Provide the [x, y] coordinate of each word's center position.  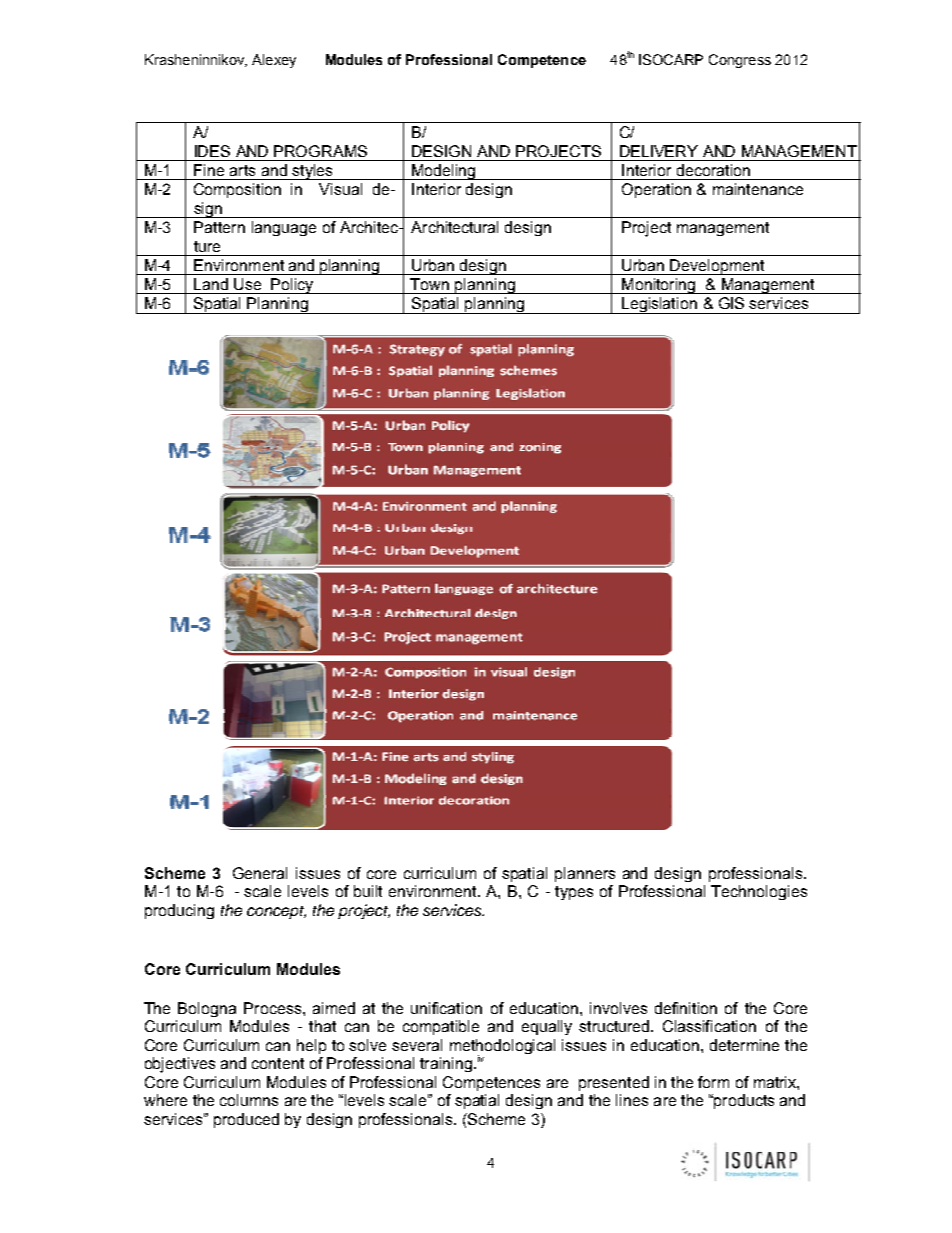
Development [717, 267]
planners [585, 874]
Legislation [660, 305]
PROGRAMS [320, 151]
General [260, 873]
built [368, 891]
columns [249, 1100]
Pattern [219, 227]
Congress [740, 61]
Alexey [274, 61]
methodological [502, 1047]
